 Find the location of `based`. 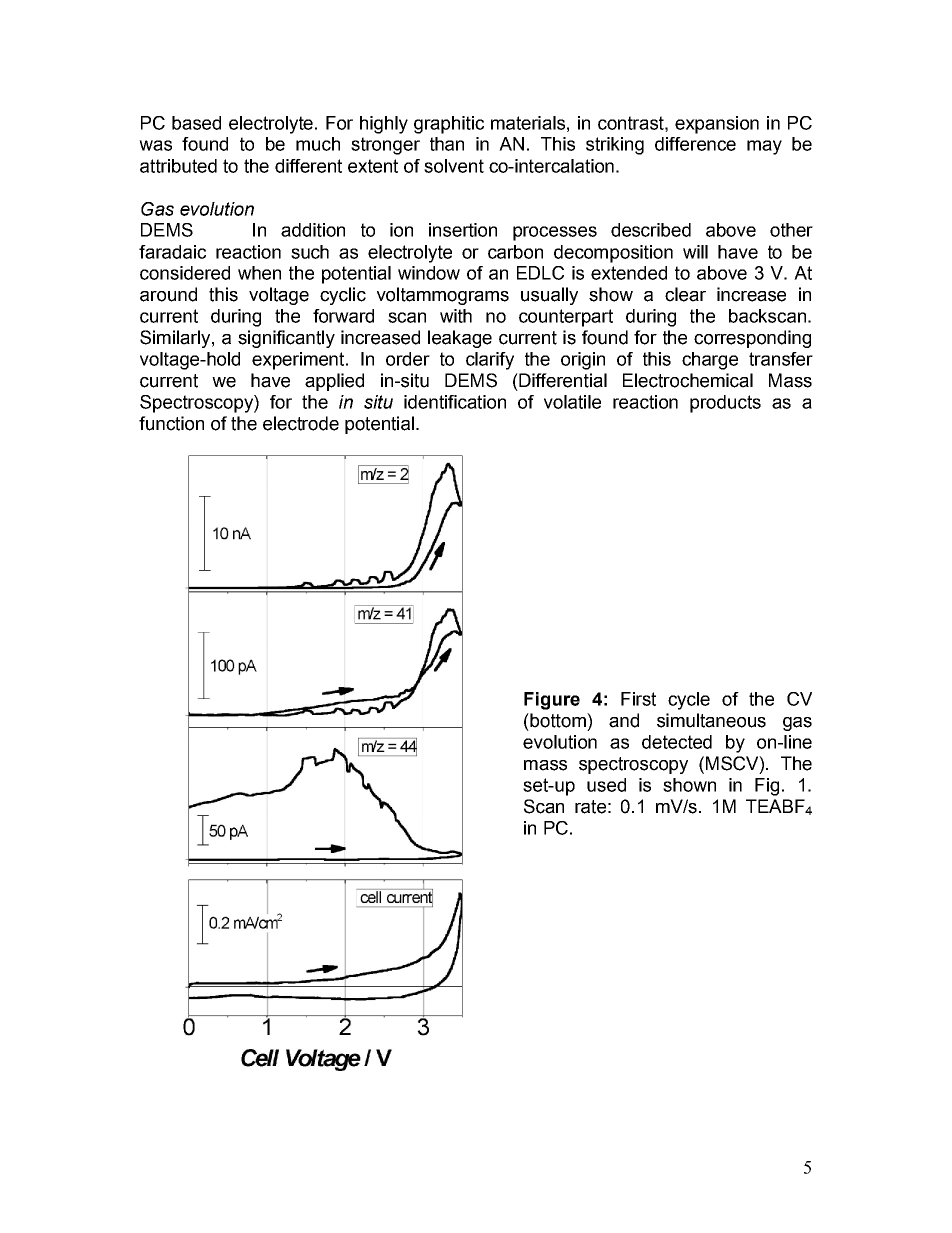

based is located at coordinates (196, 123).
